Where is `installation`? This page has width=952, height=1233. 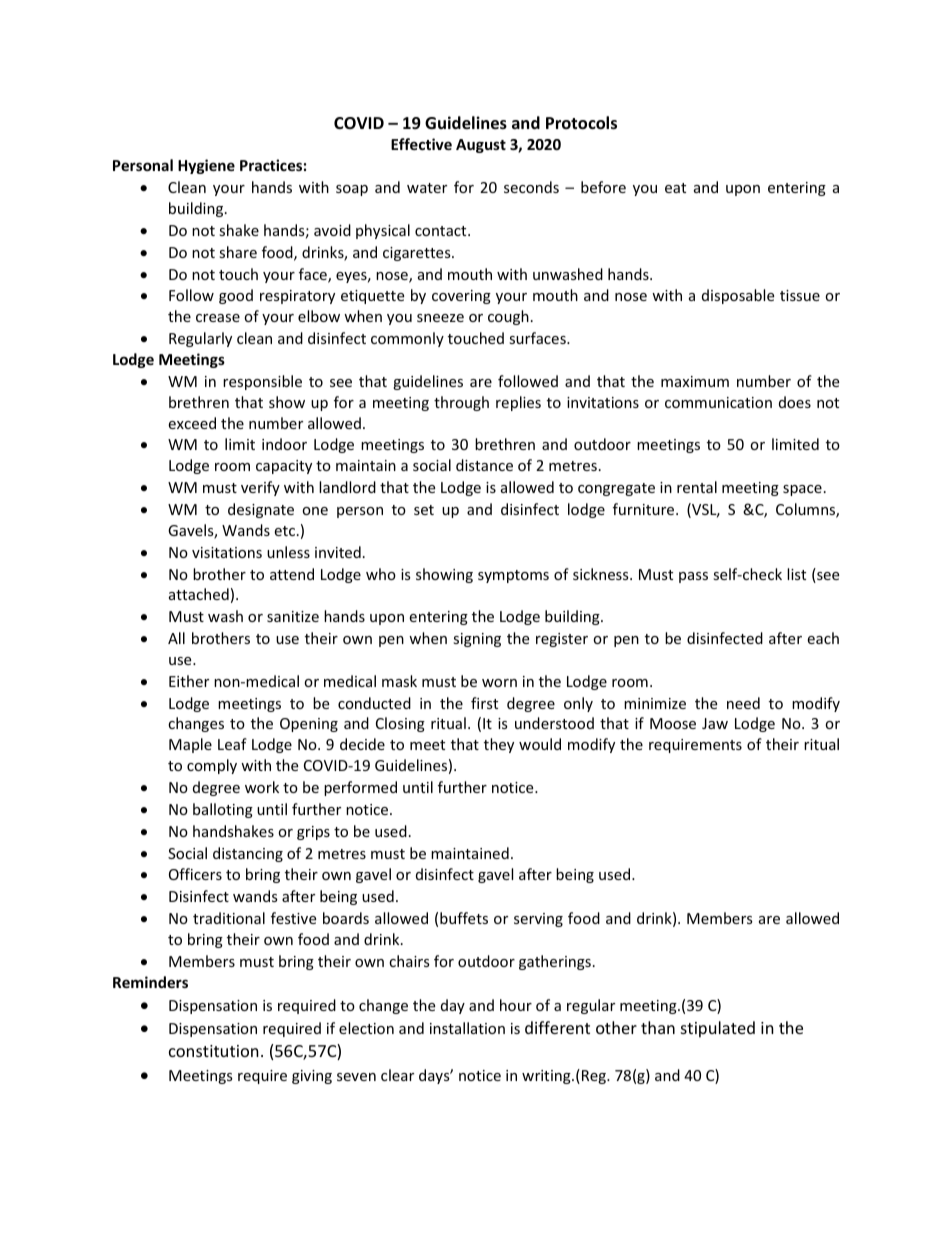
installation is located at coordinates (467, 1028).
